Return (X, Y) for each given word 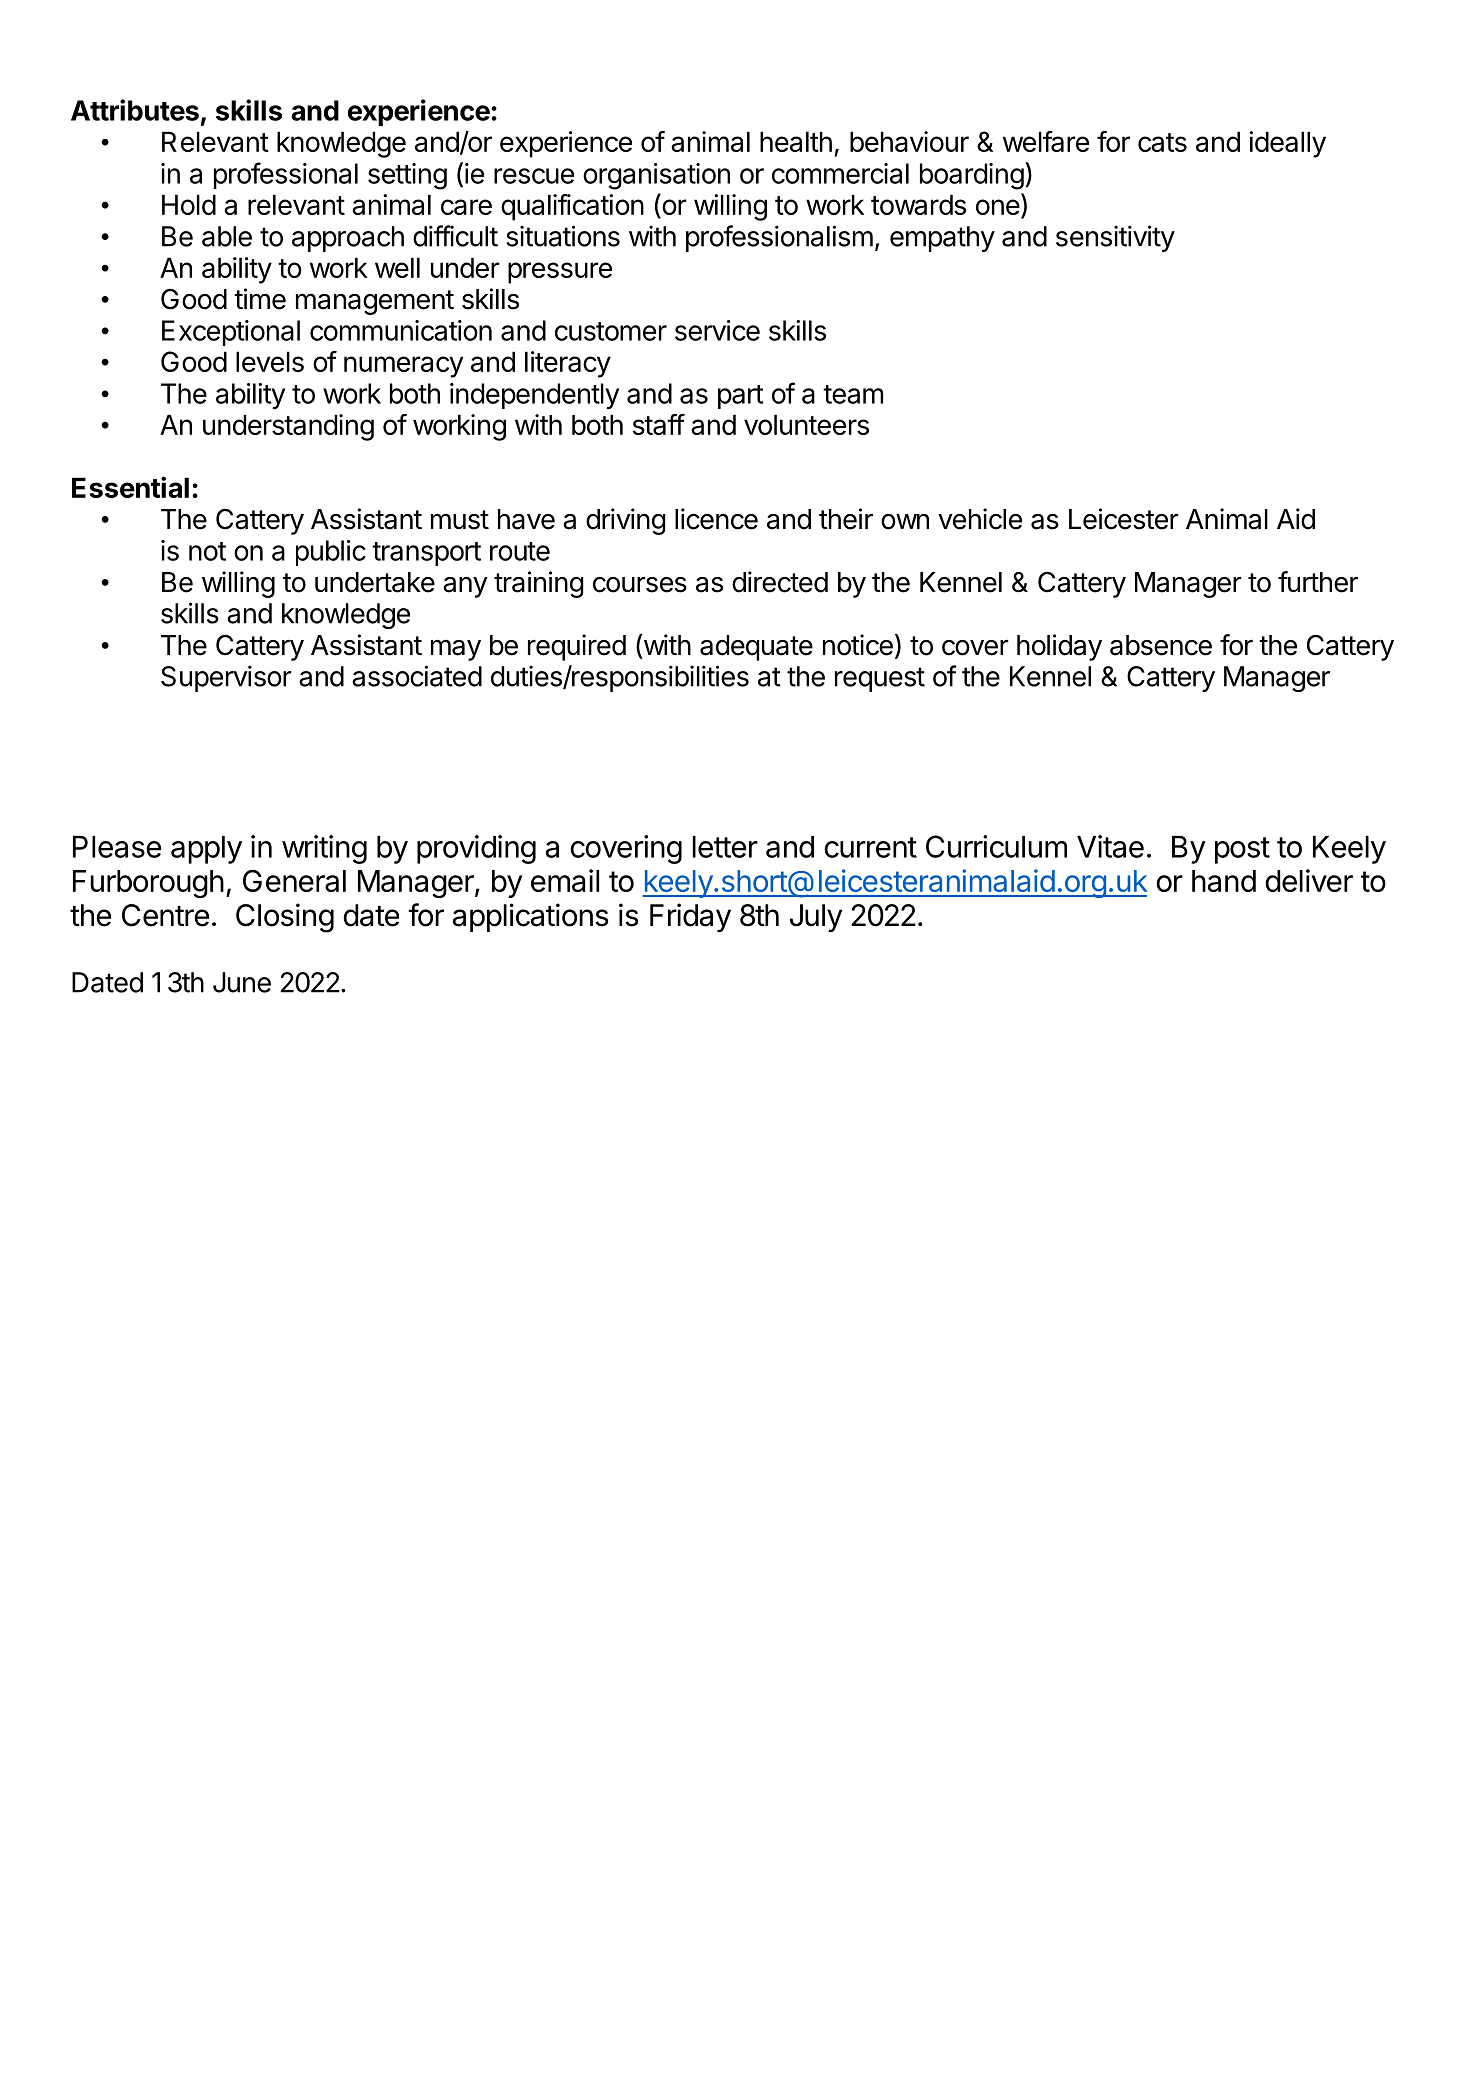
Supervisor (226, 678)
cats (1162, 142)
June (242, 982)
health (796, 141)
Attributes (135, 110)
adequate (756, 648)
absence (1161, 645)
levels (270, 361)
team (853, 394)
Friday (690, 917)
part (741, 397)
